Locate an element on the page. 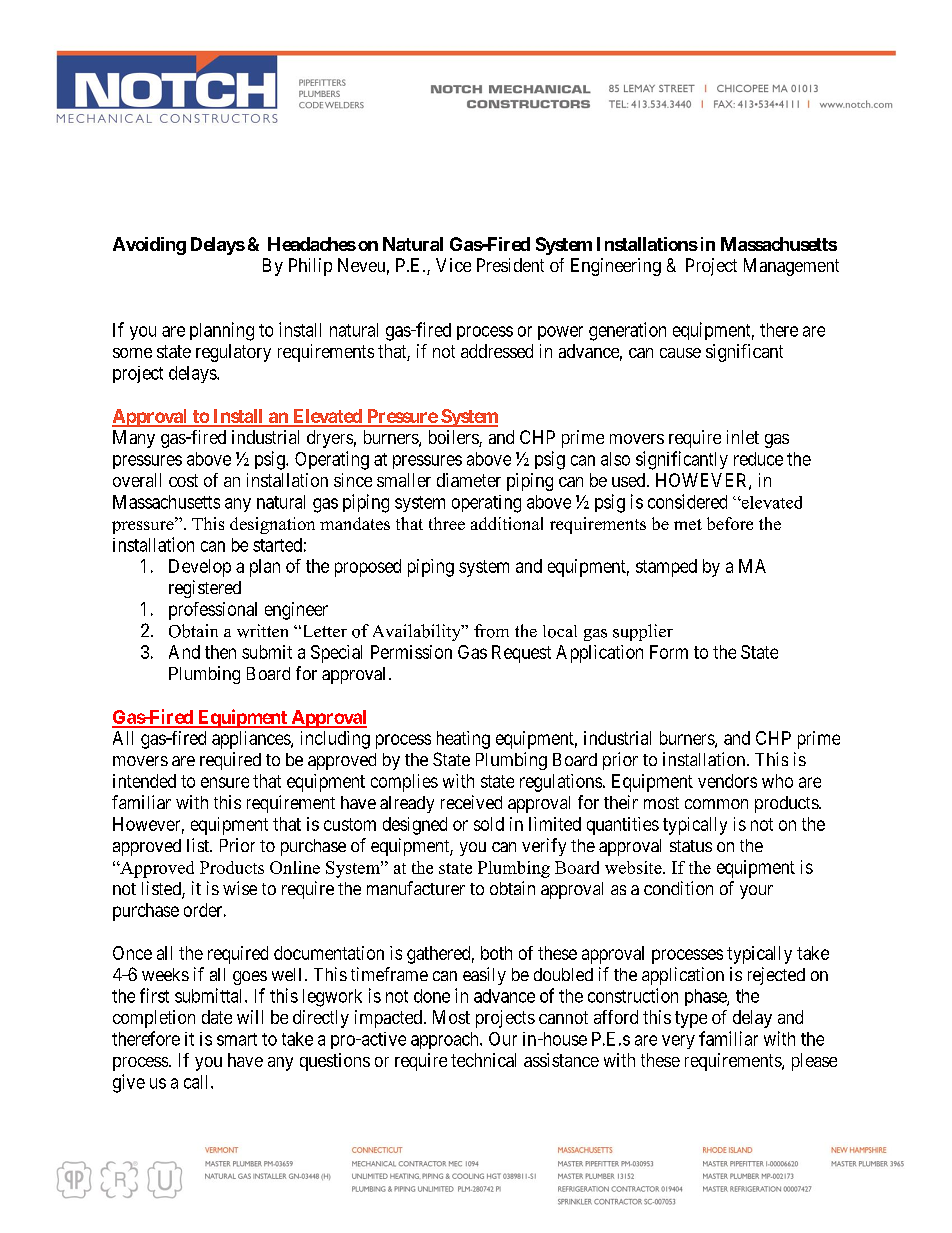  smart is located at coordinates (237, 1039).
